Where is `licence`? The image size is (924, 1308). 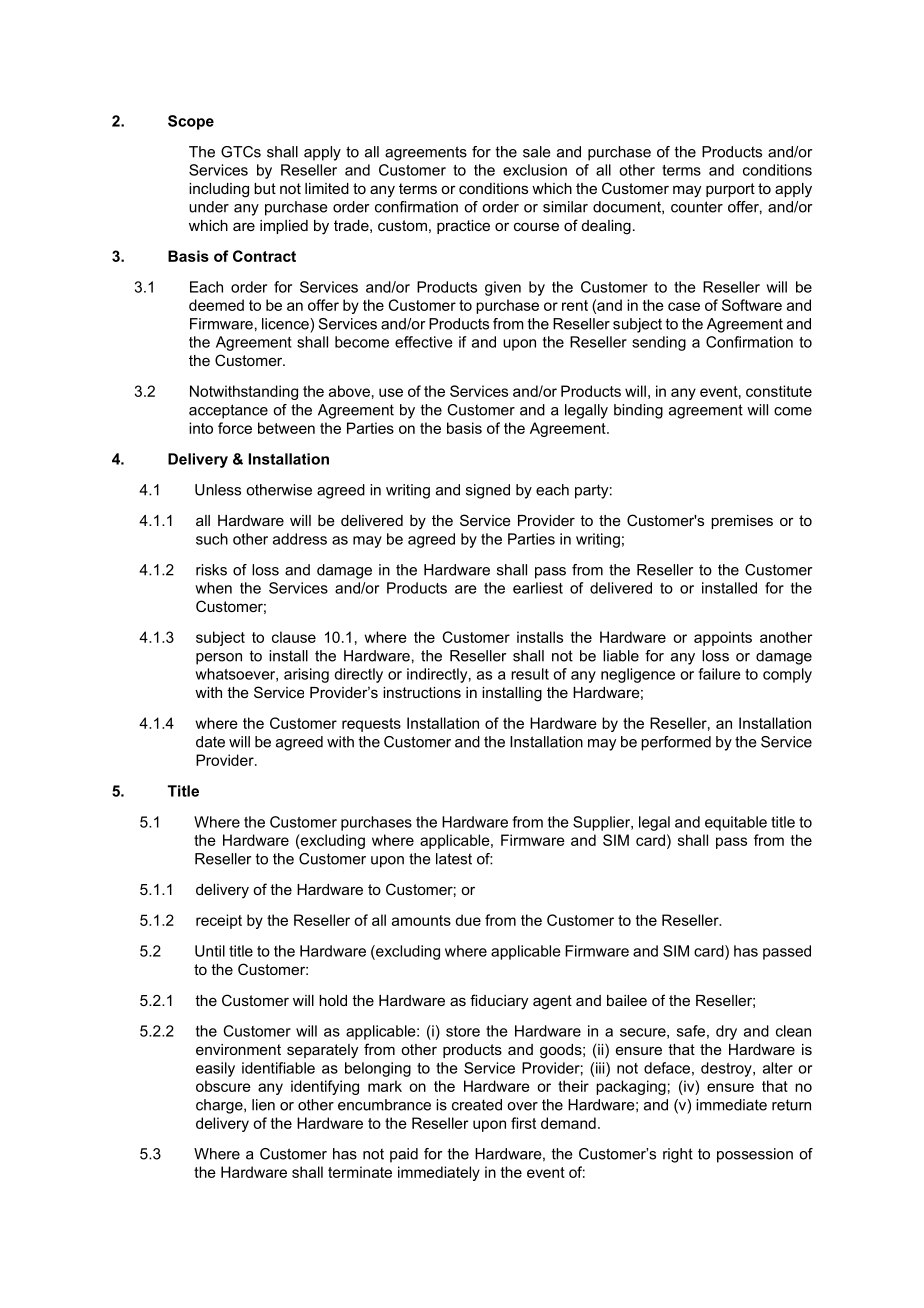
licence is located at coordinates (286, 324).
